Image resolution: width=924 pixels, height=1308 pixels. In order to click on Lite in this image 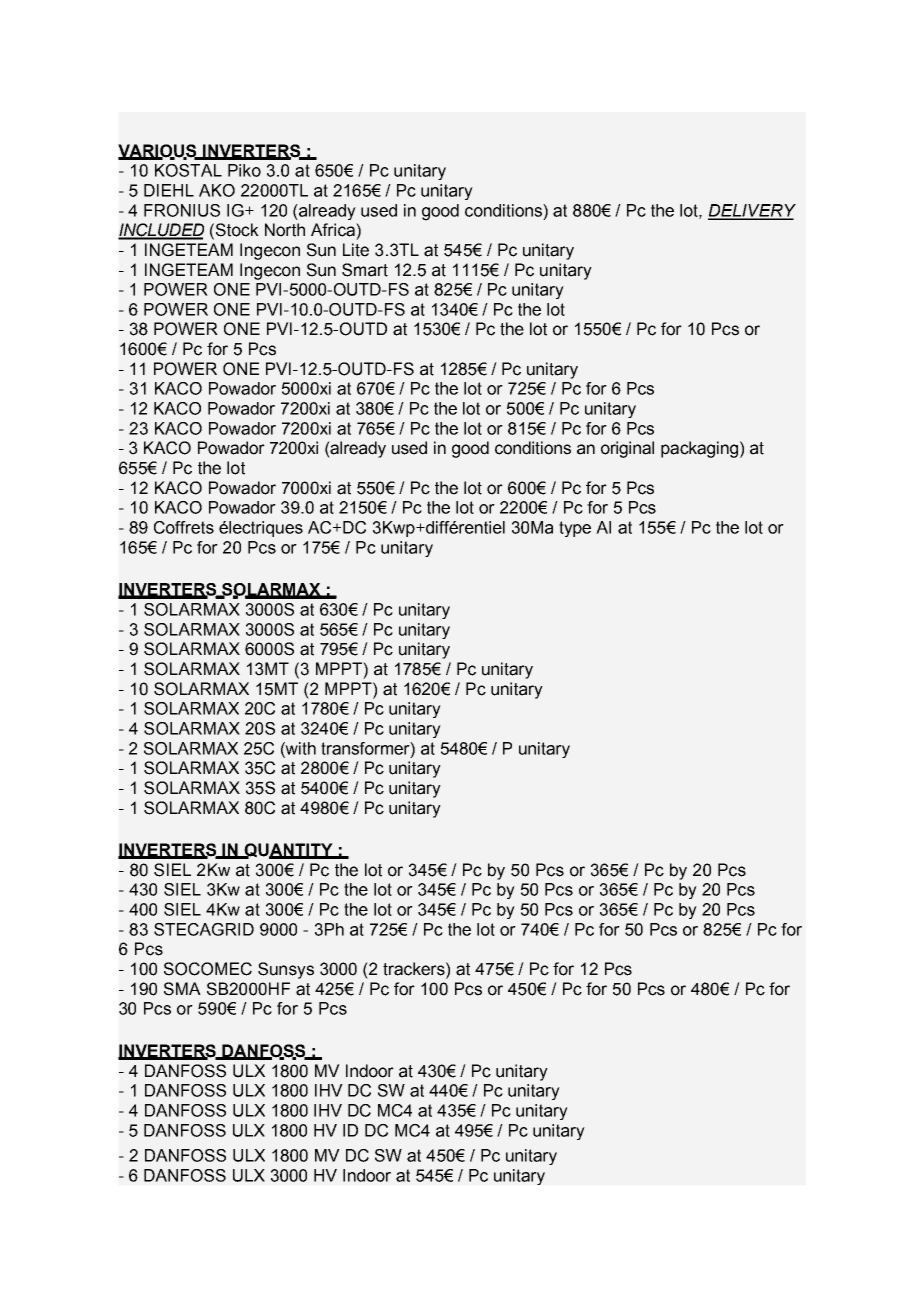, I will do `click(356, 250)`.
